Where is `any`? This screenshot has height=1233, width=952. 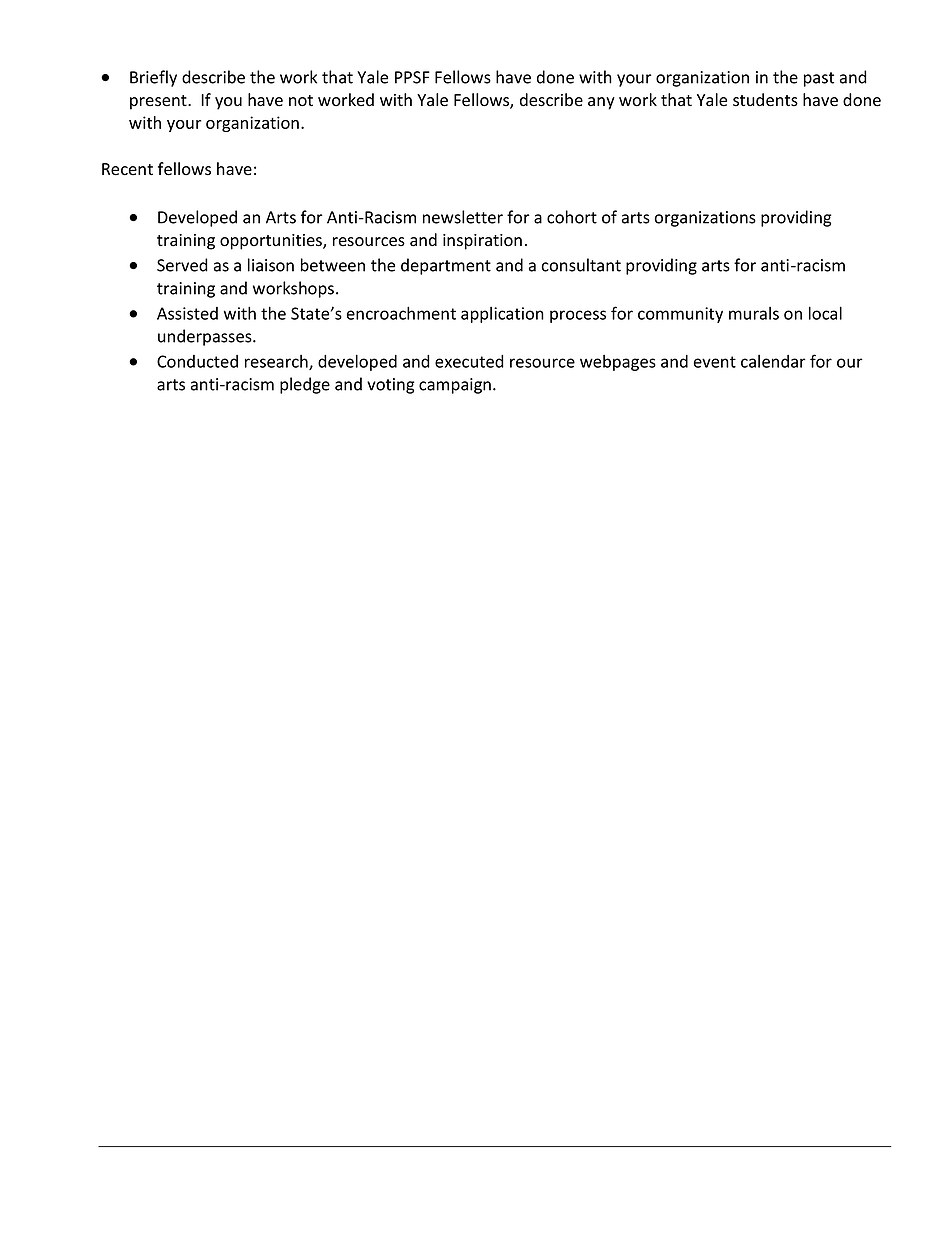 any is located at coordinates (601, 103).
